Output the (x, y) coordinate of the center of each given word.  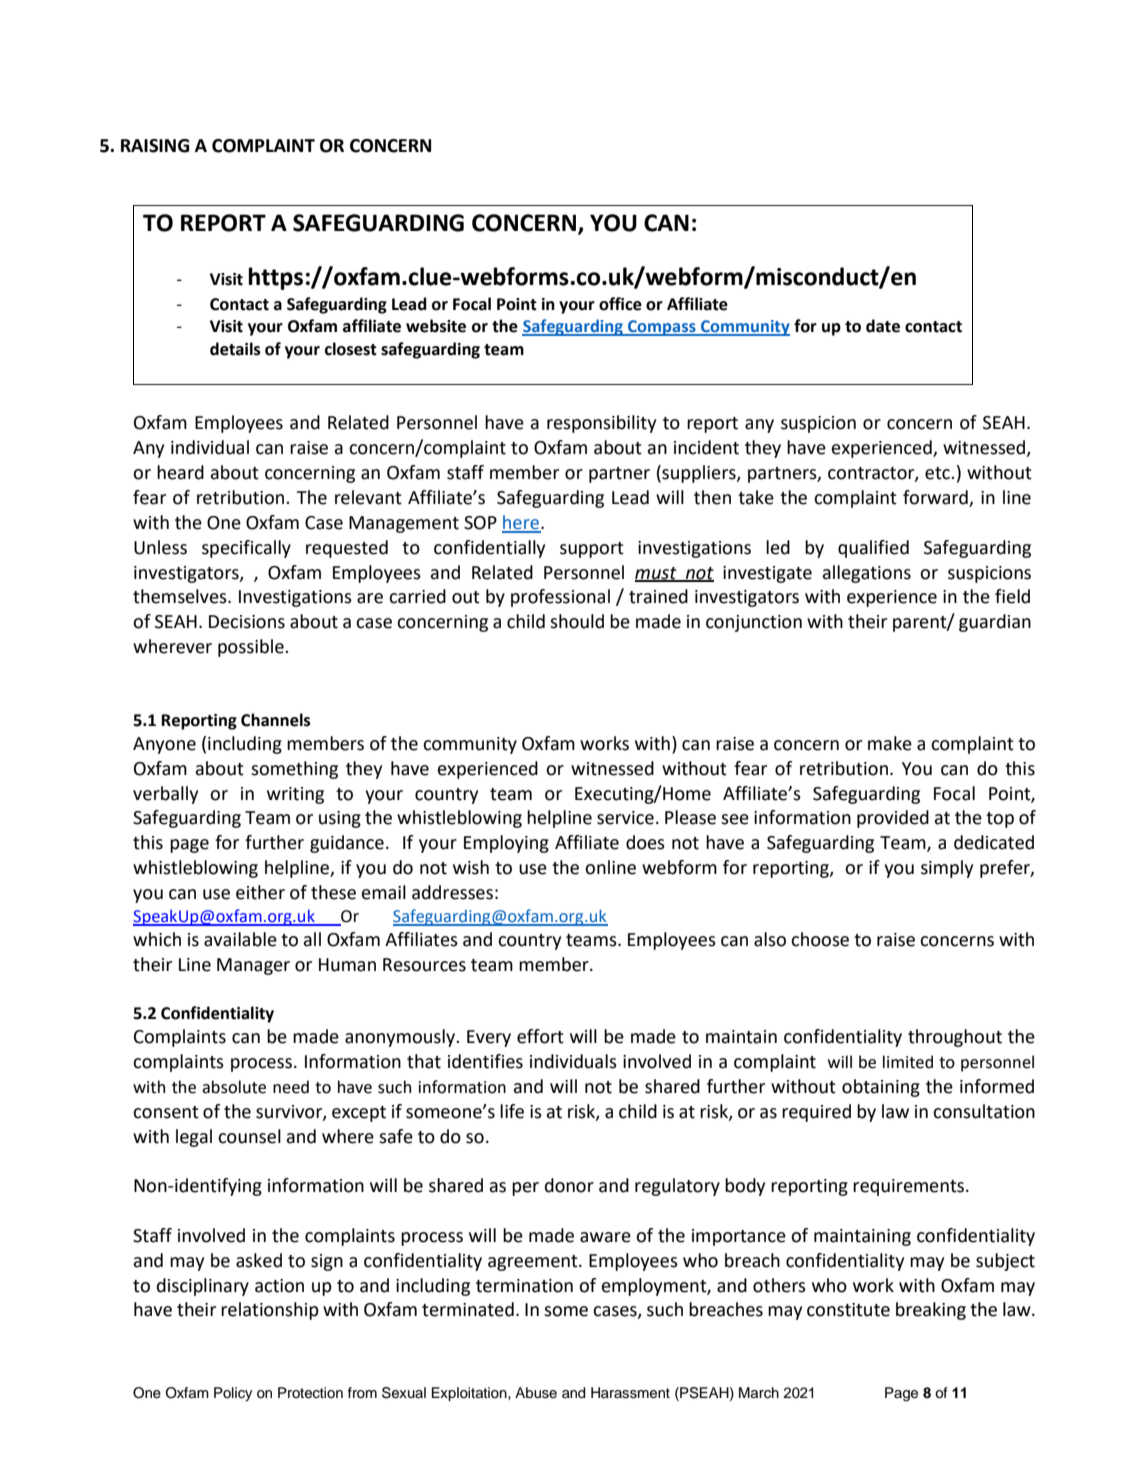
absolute (234, 1087)
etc (938, 473)
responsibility (601, 424)
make (890, 743)
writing (295, 795)
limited (908, 1062)
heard (180, 472)
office (620, 304)
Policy (233, 1394)
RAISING (155, 146)
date (883, 326)
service (625, 818)
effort (540, 1036)
